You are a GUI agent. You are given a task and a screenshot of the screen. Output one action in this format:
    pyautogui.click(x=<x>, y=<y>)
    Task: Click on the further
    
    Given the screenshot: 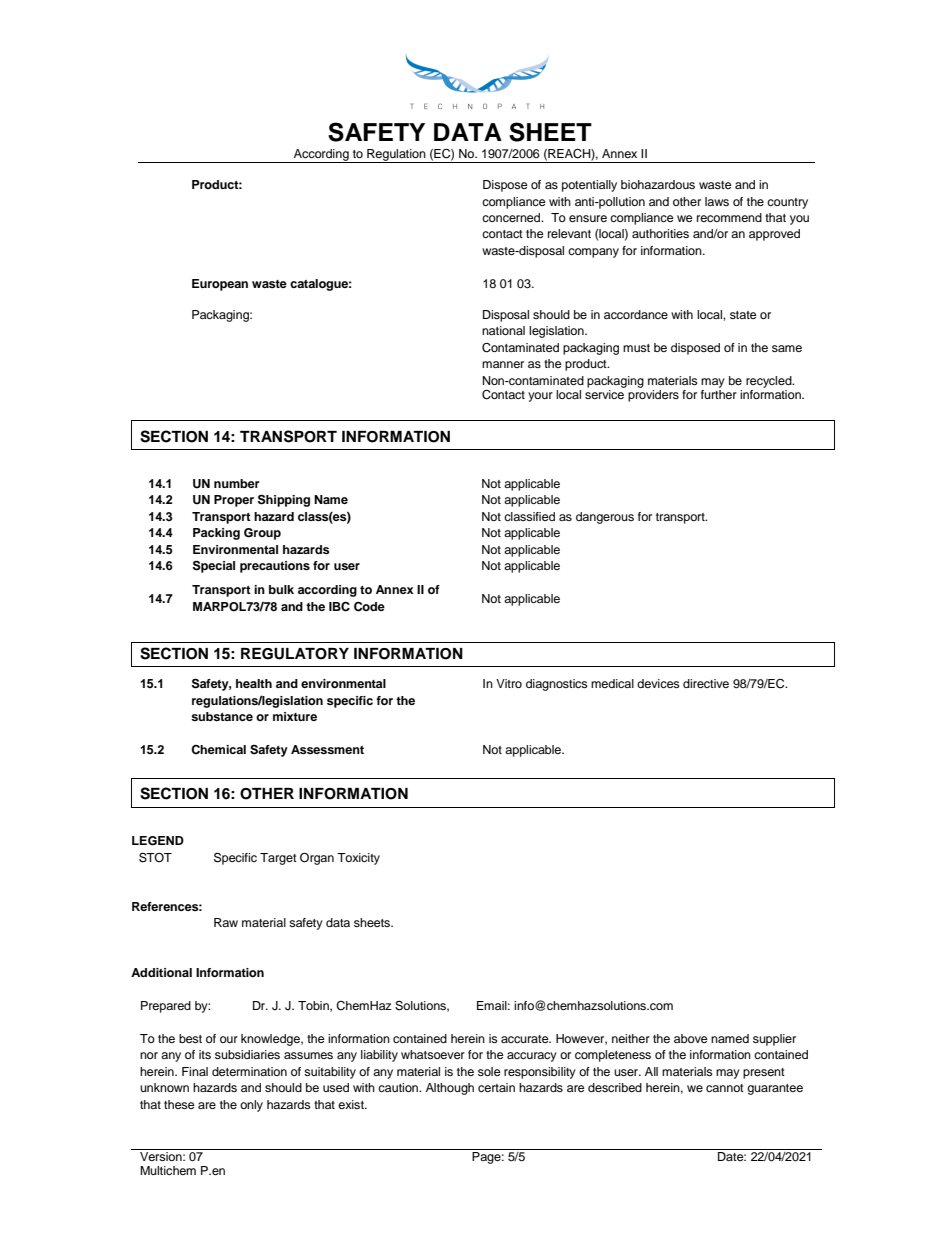 What is the action you would take?
    pyautogui.click(x=719, y=393)
